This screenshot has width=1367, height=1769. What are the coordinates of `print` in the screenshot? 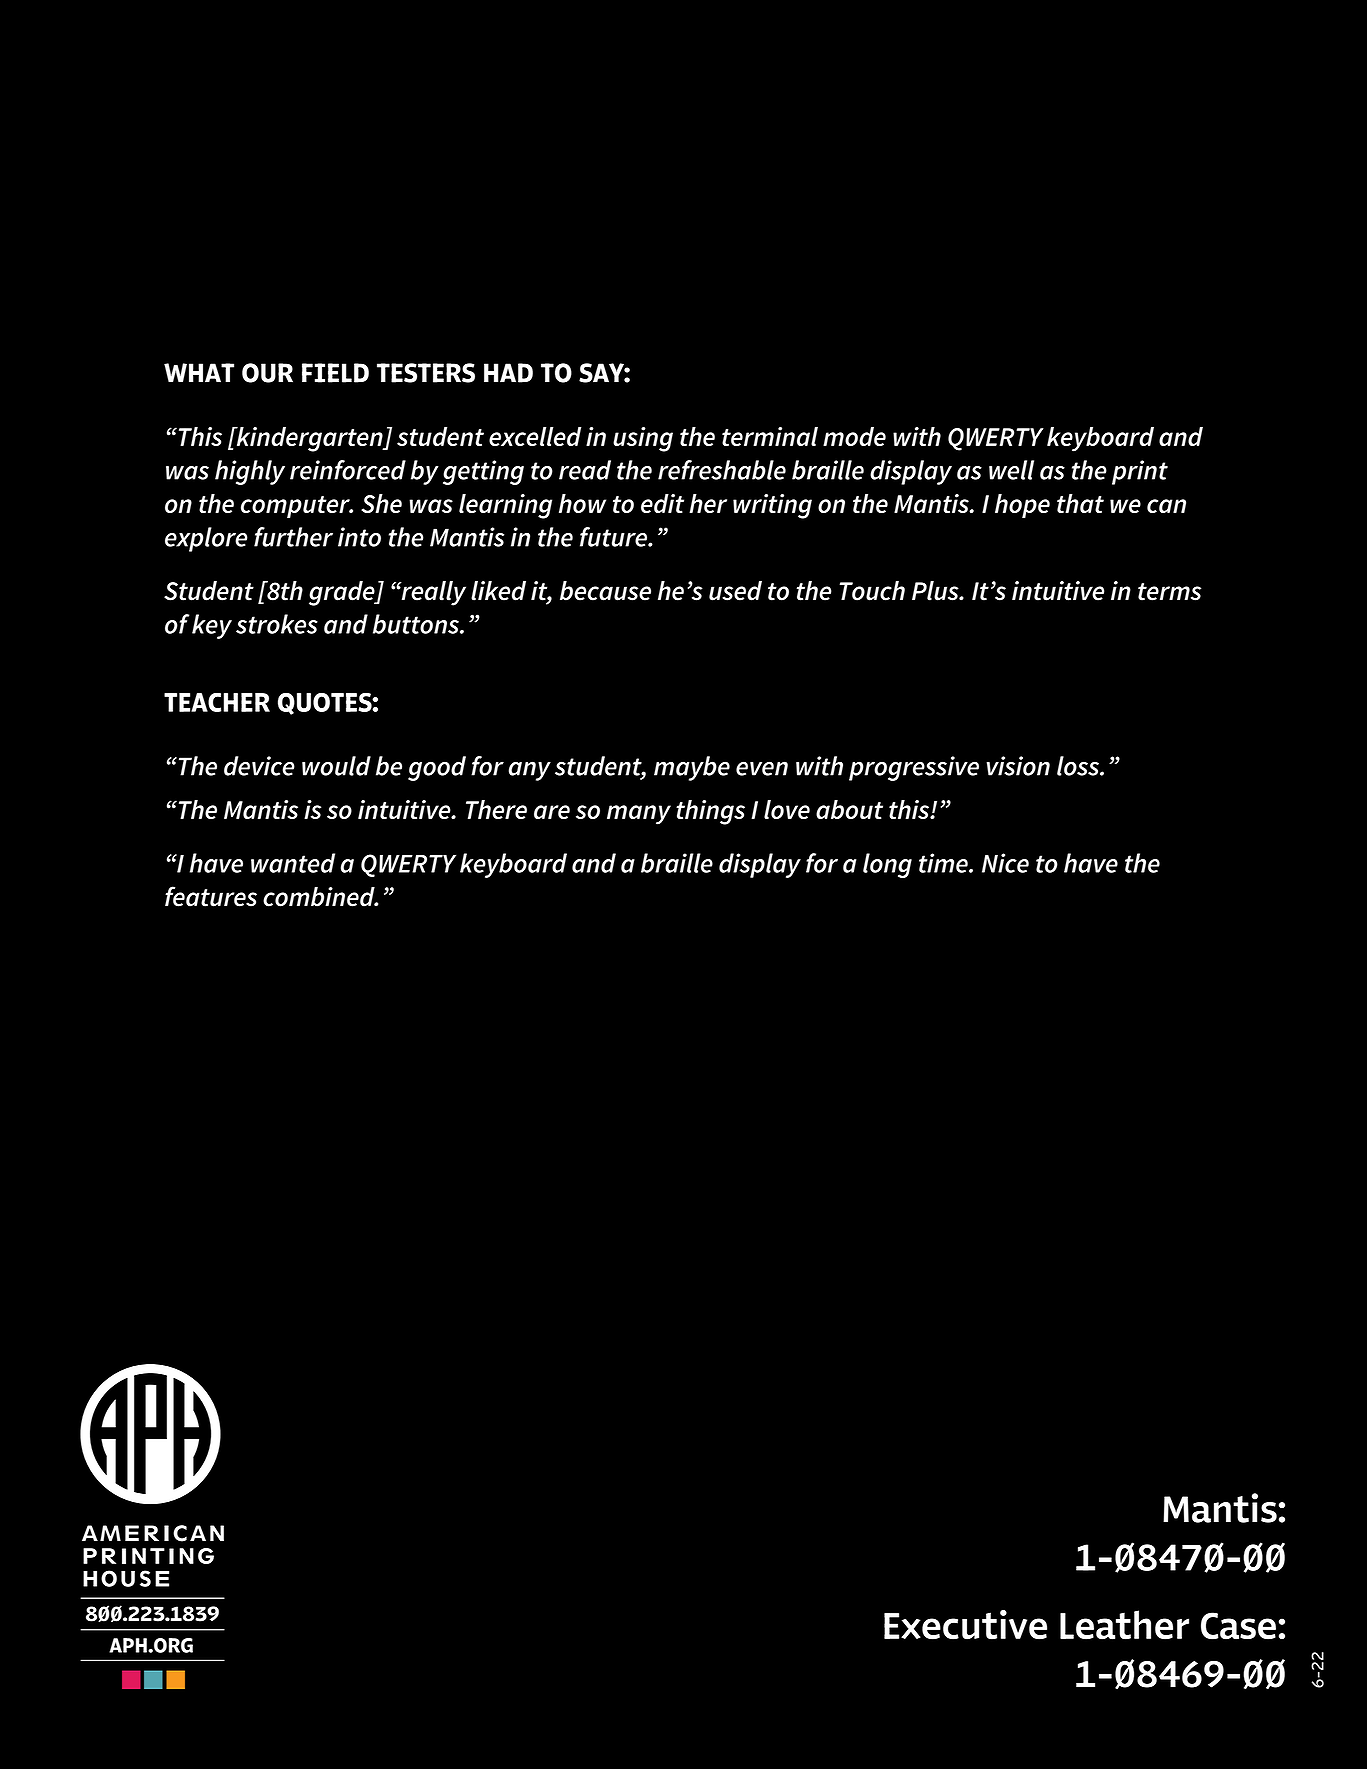 It's located at (1140, 472).
